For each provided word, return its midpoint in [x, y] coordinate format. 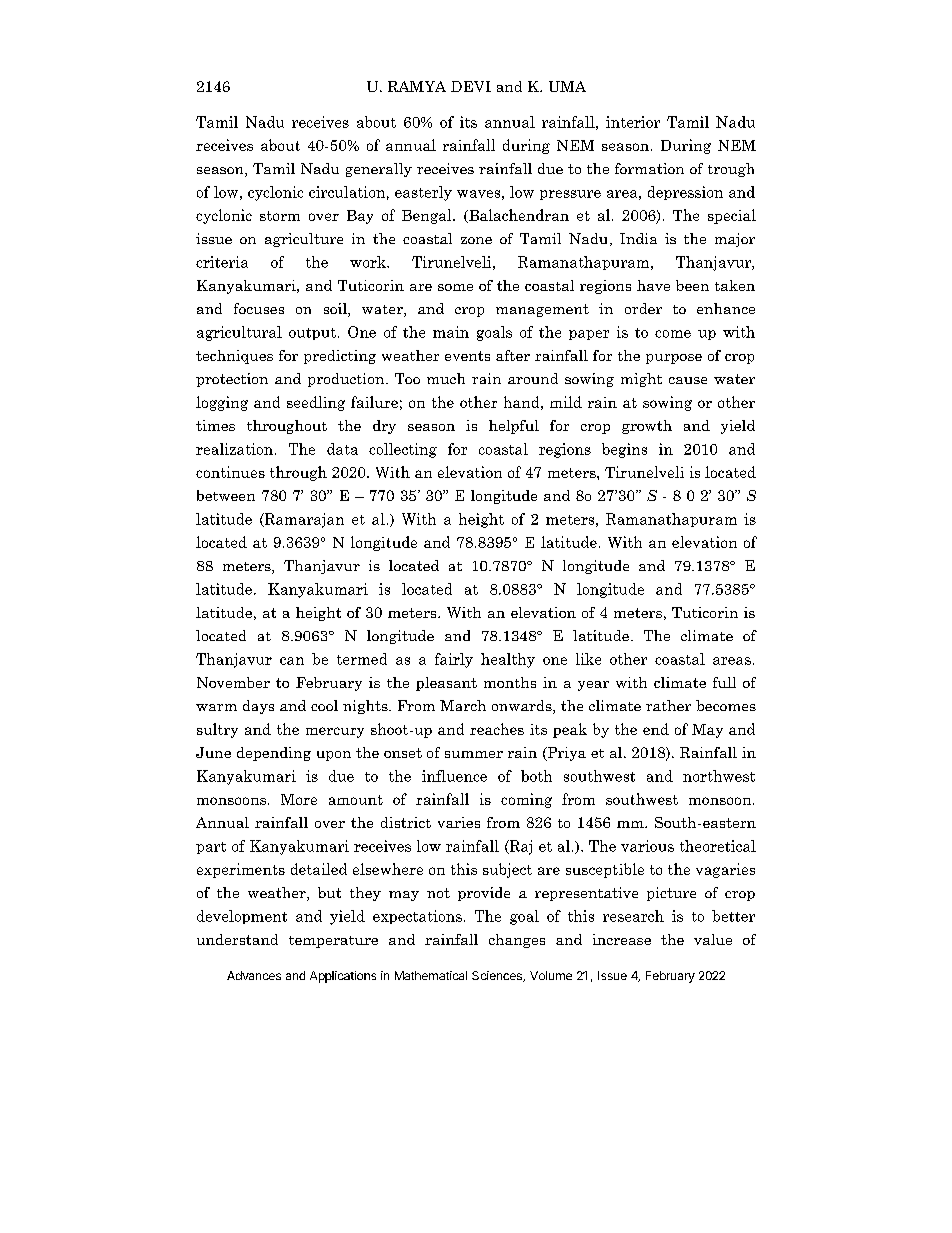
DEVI [471, 86]
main [451, 332]
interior [633, 122]
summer [474, 754]
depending [274, 754]
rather [668, 705]
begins [624, 450]
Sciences [498, 976]
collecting [403, 450]
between [226, 495]
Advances [254, 975]
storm [280, 216]
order [643, 308]
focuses [259, 308]
